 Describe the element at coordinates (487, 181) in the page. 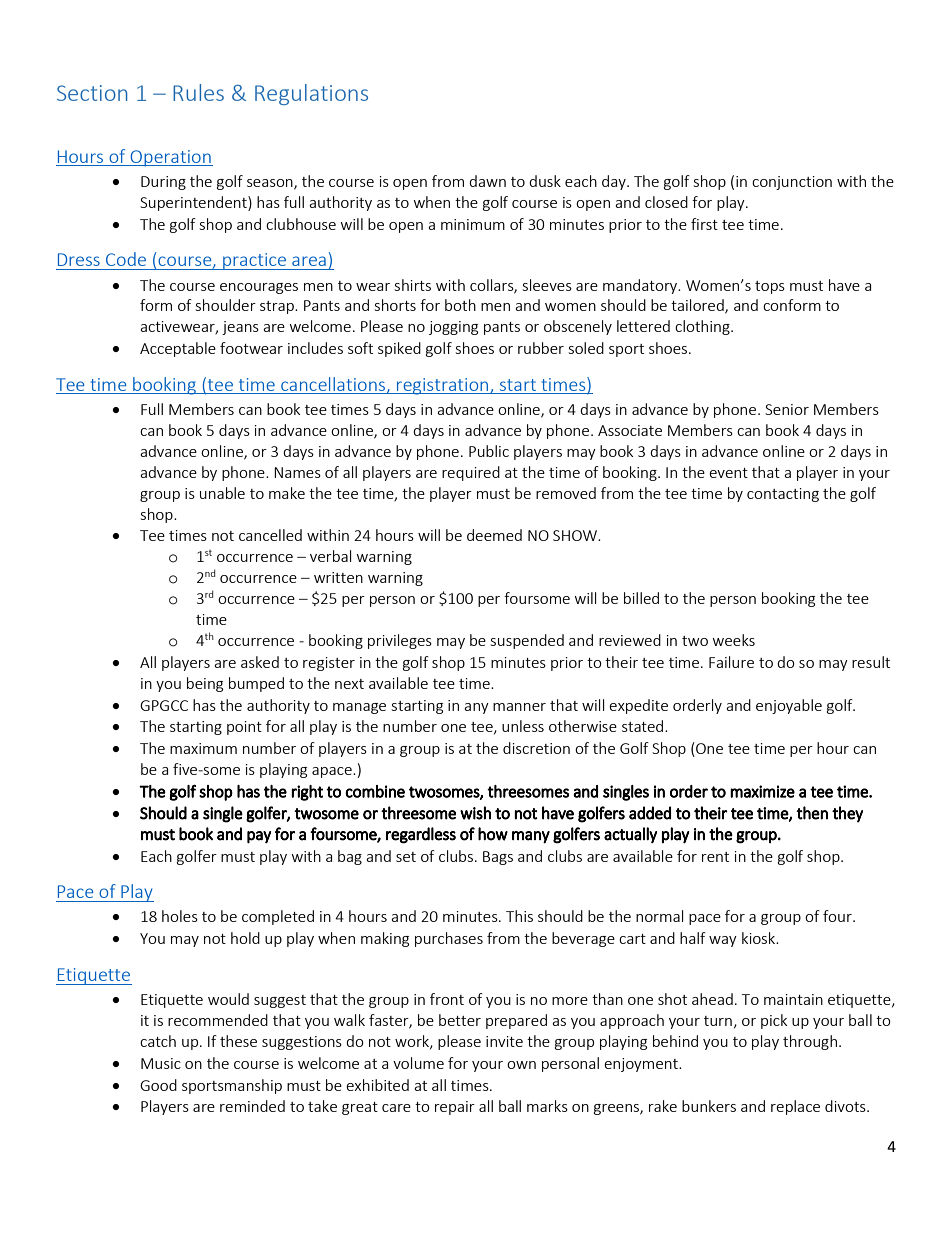

I see `dawn` at that location.
